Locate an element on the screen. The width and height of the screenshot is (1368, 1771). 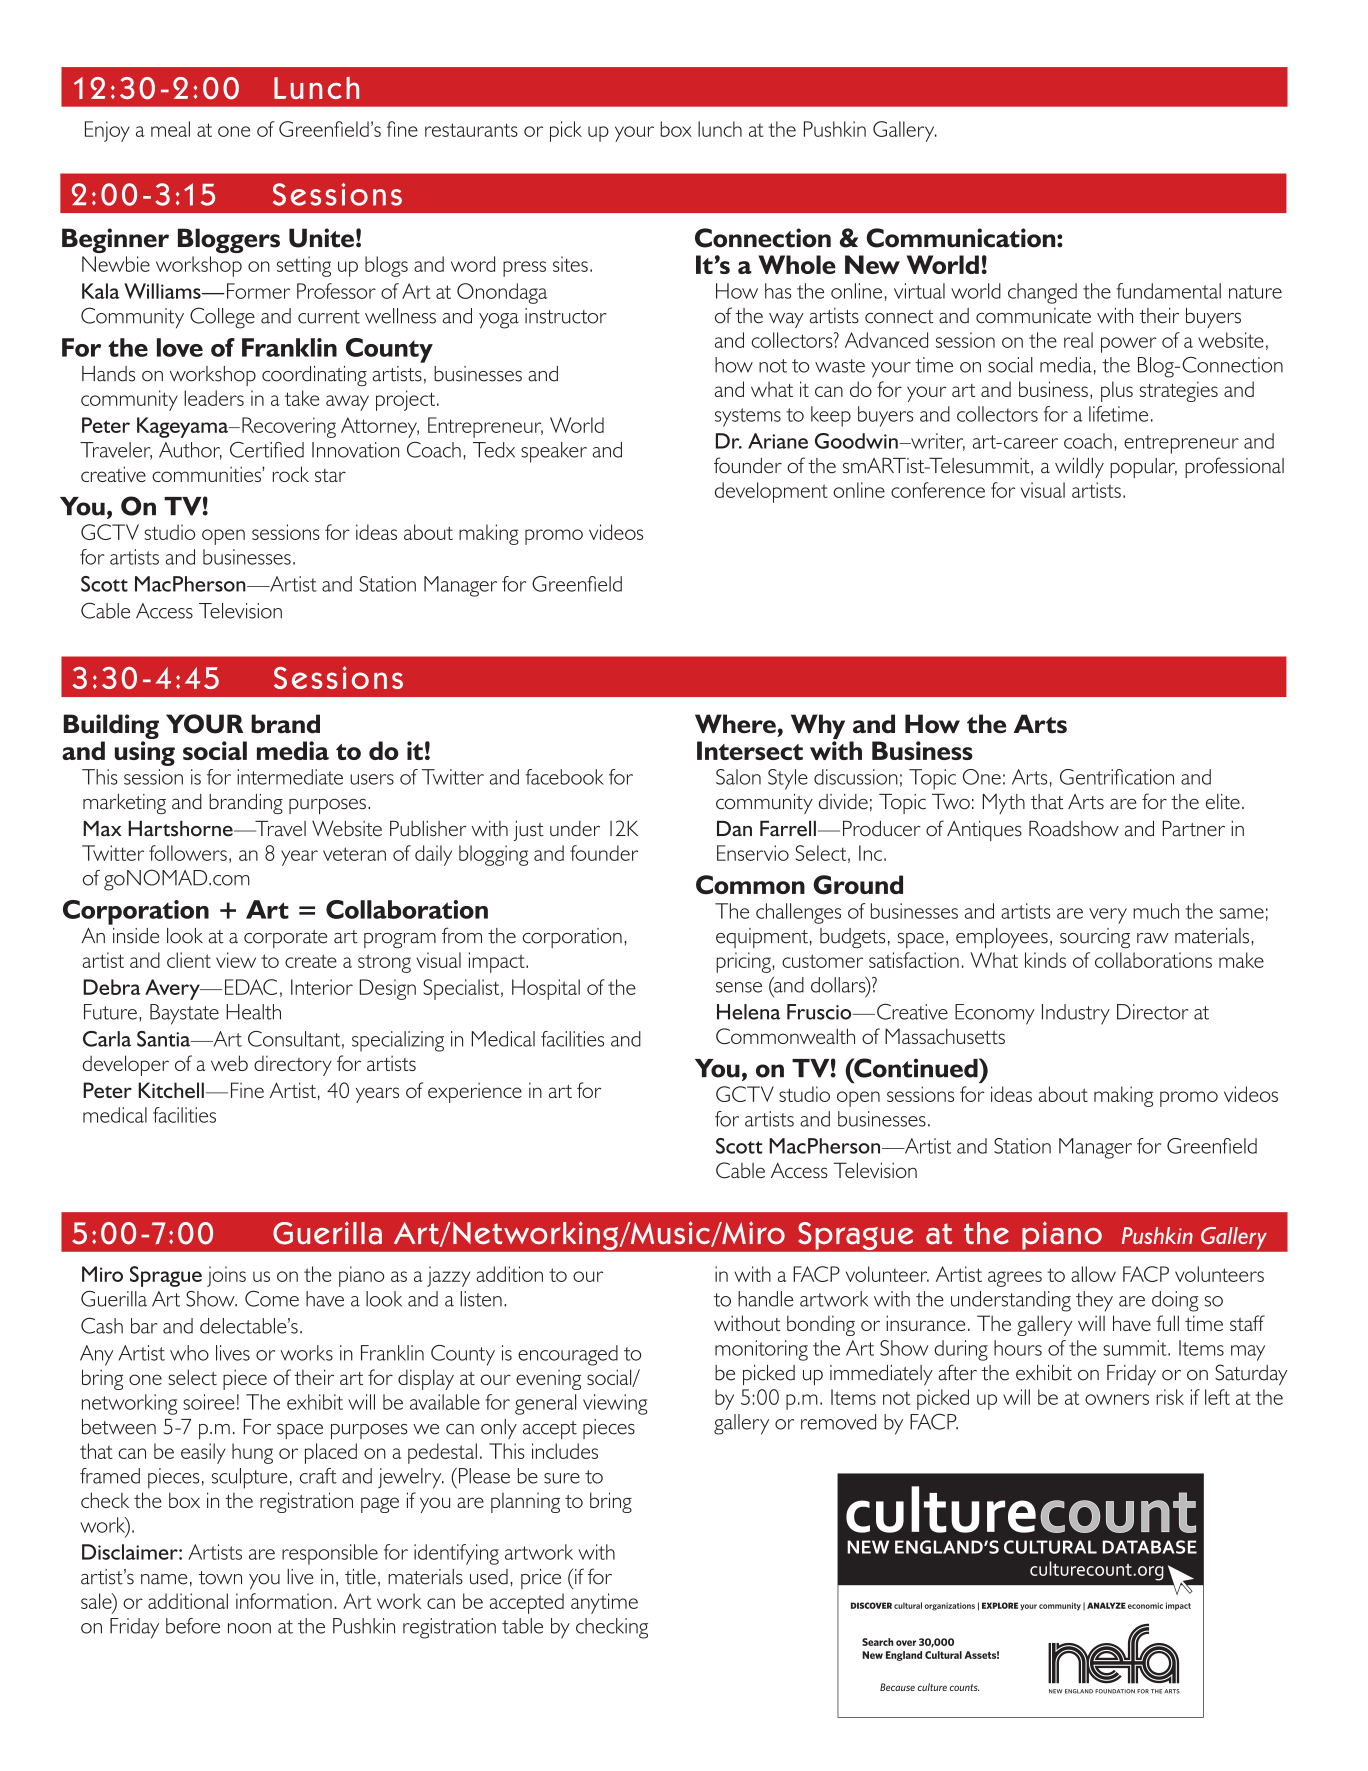
much is located at coordinates (1156, 911).
